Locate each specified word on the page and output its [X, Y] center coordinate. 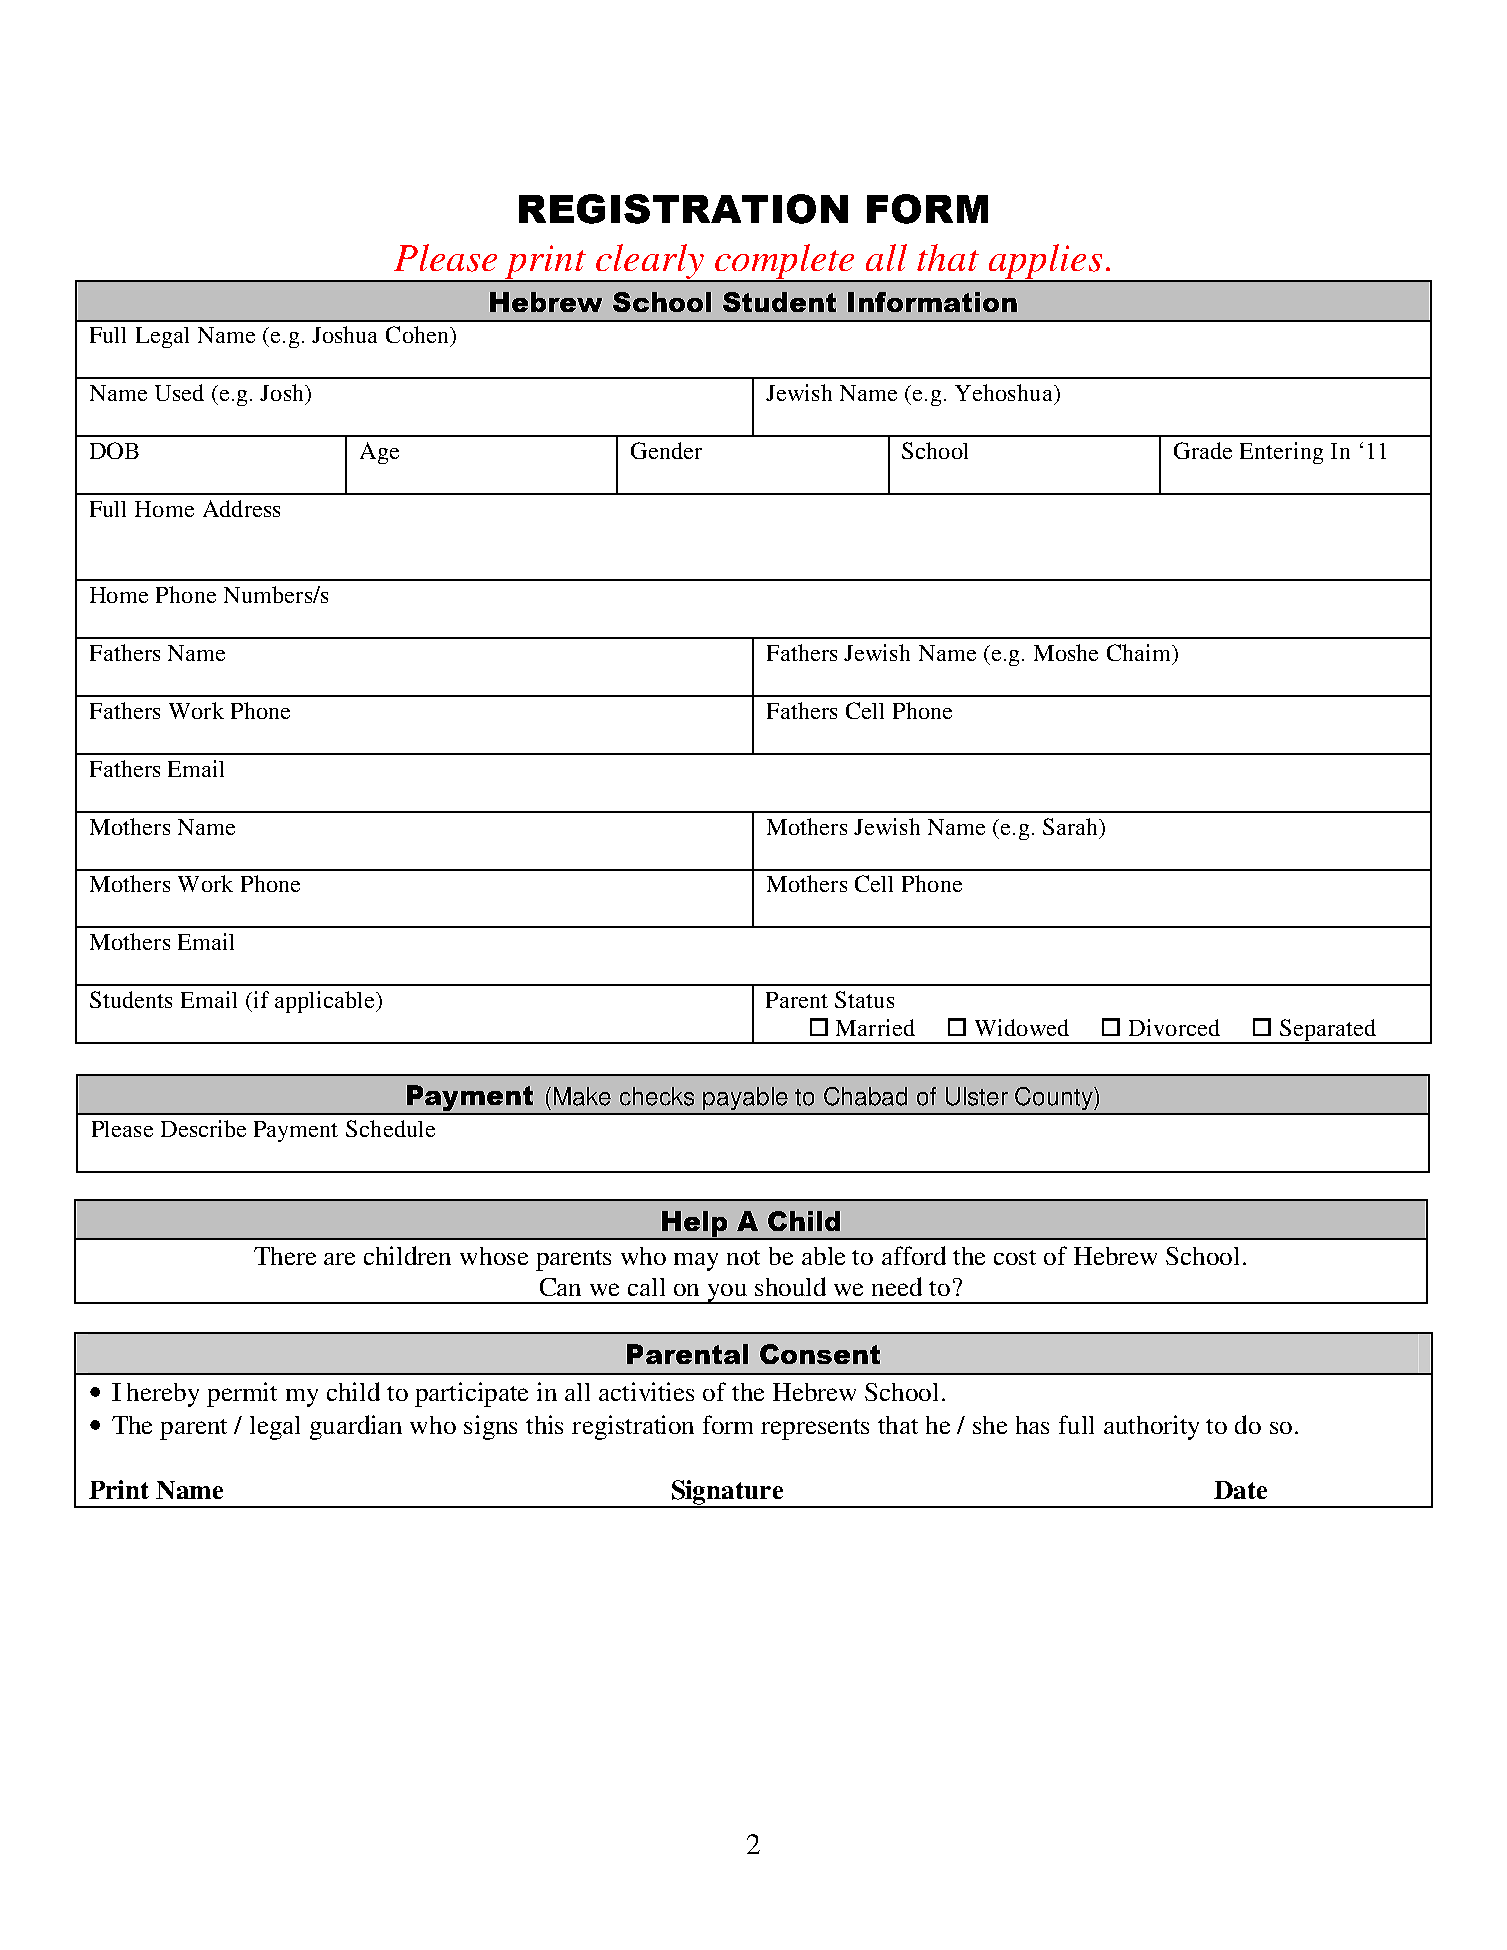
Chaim [1140, 654]
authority [1151, 1427]
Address [241, 508]
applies [1046, 263]
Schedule [390, 1128]
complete [785, 263]
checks [657, 1096]
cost [1015, 1257]
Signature [727, 1493]
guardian [356, 1427]
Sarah [1072, 826]
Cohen [419, 336]
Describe [203, 1128]
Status [864, 999]
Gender [666, 450]
